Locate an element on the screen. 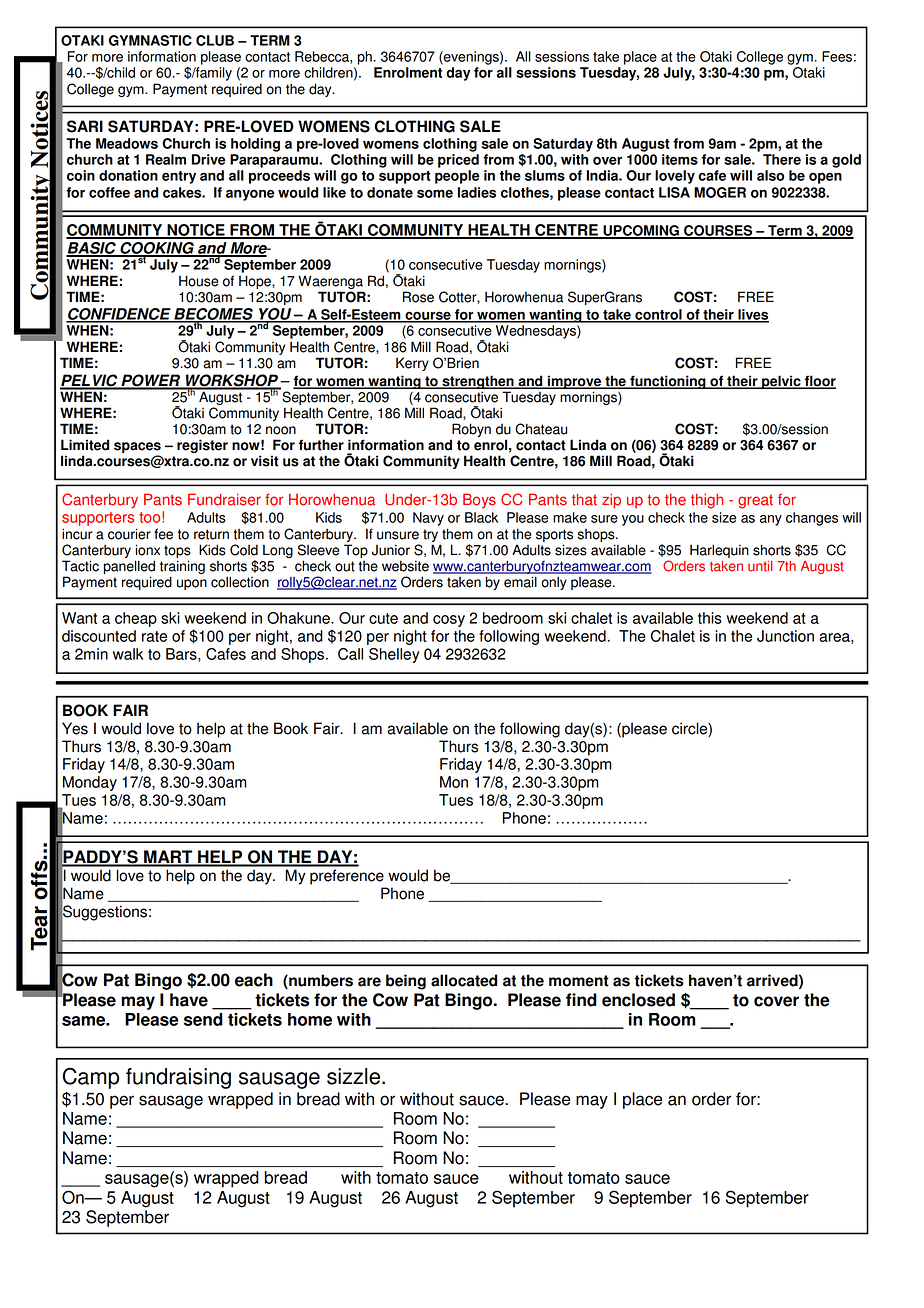 The image size is (924, 1308). Rose is located at coordinates (418, 297).
